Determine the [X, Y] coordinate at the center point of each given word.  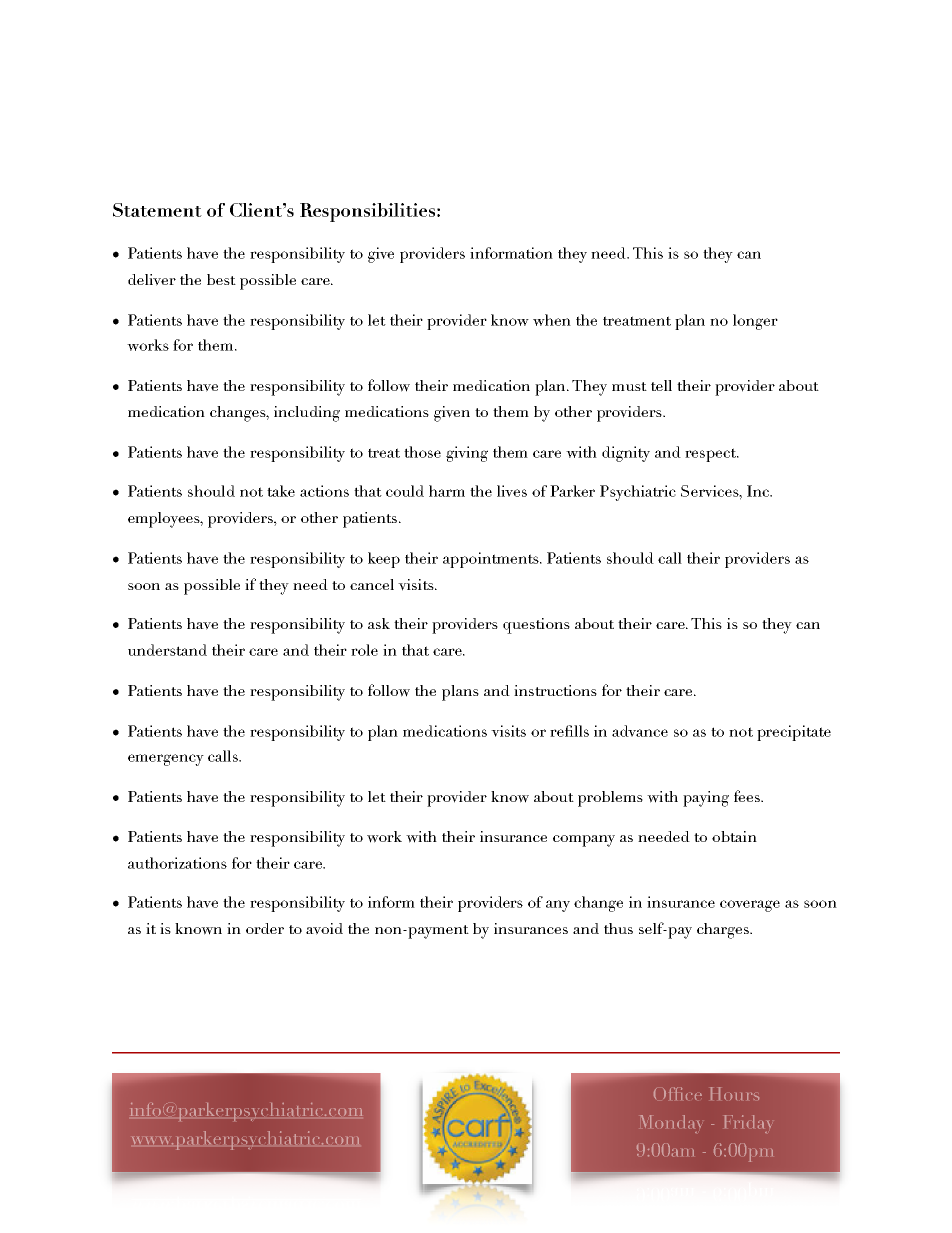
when [552, 320]
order [265, 928]
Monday [670, 1124]
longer [755, 322]
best [221, 279]
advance [640, 731]
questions [536, 626]
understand [167, 650]
